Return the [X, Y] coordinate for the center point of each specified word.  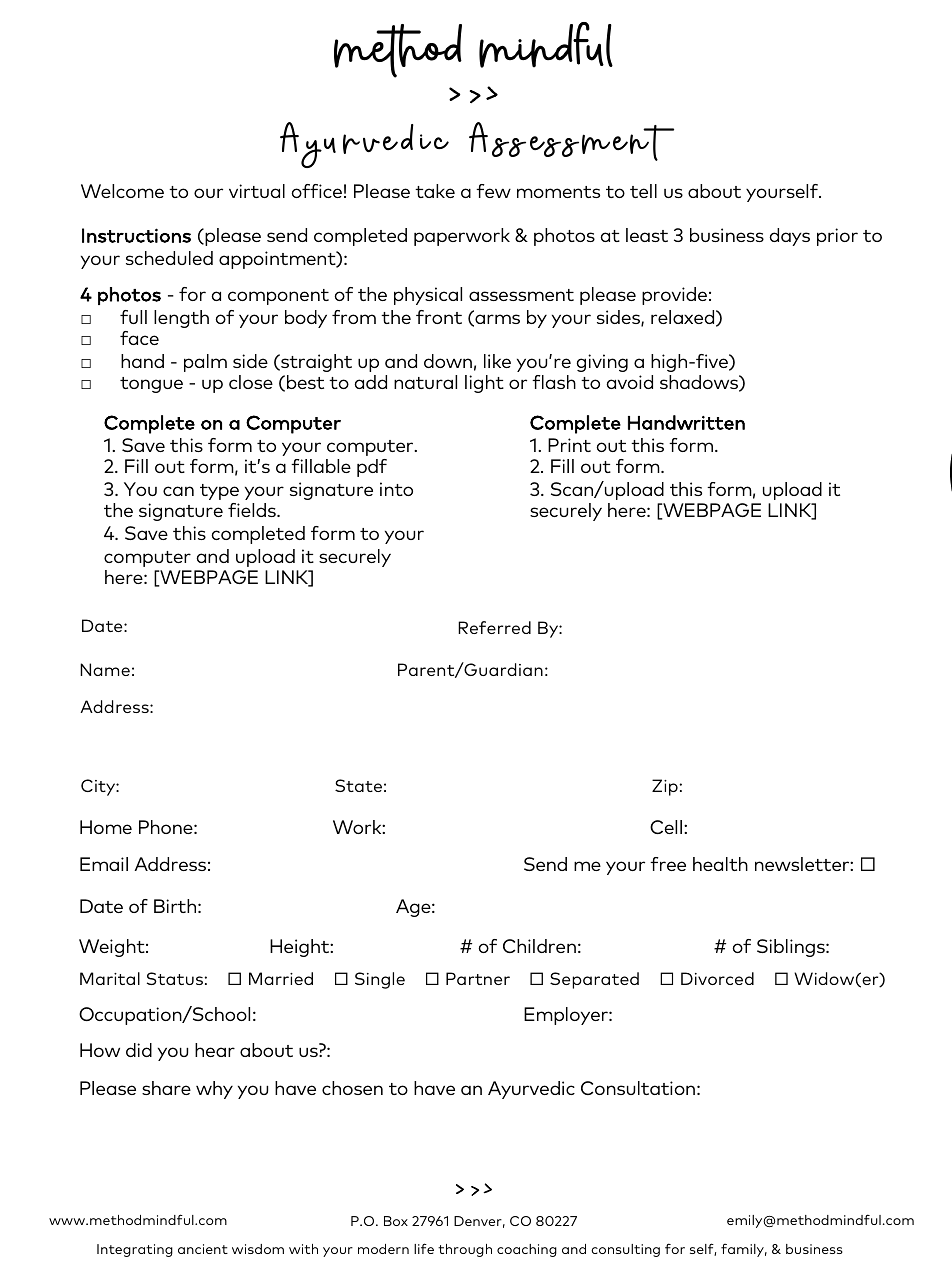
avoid [629, 382]
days [789, 237]
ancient [203, 1249]
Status [175, 978]
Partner [478, 978]
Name [105, 669]
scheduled [169, 258]
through [465, 1250]
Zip [665, 787]
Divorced [717, 978]
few [493, 191]
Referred [494, 627]
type [219, 492]
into [396, 489]
